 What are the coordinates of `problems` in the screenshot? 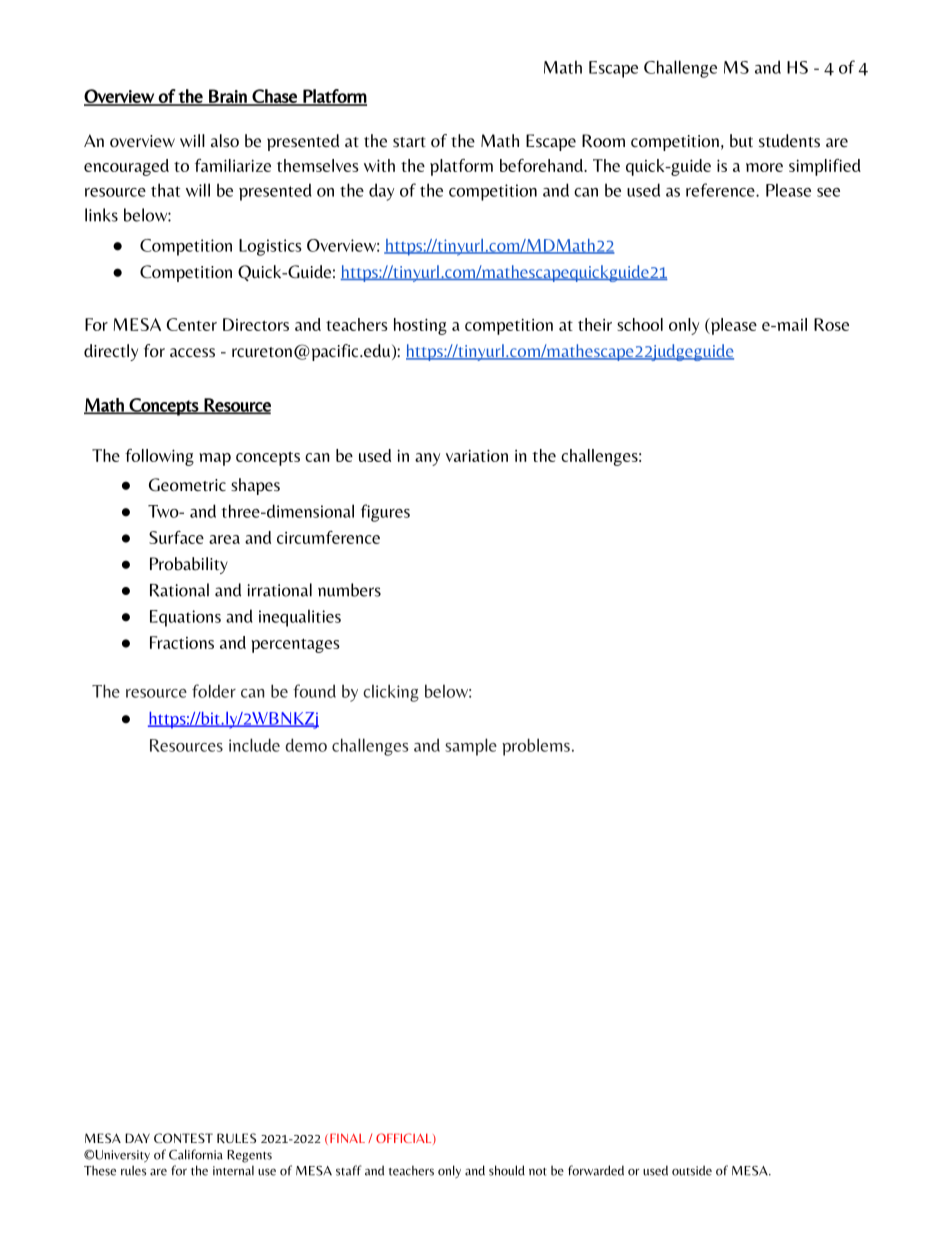 It's located at (536, 747).
